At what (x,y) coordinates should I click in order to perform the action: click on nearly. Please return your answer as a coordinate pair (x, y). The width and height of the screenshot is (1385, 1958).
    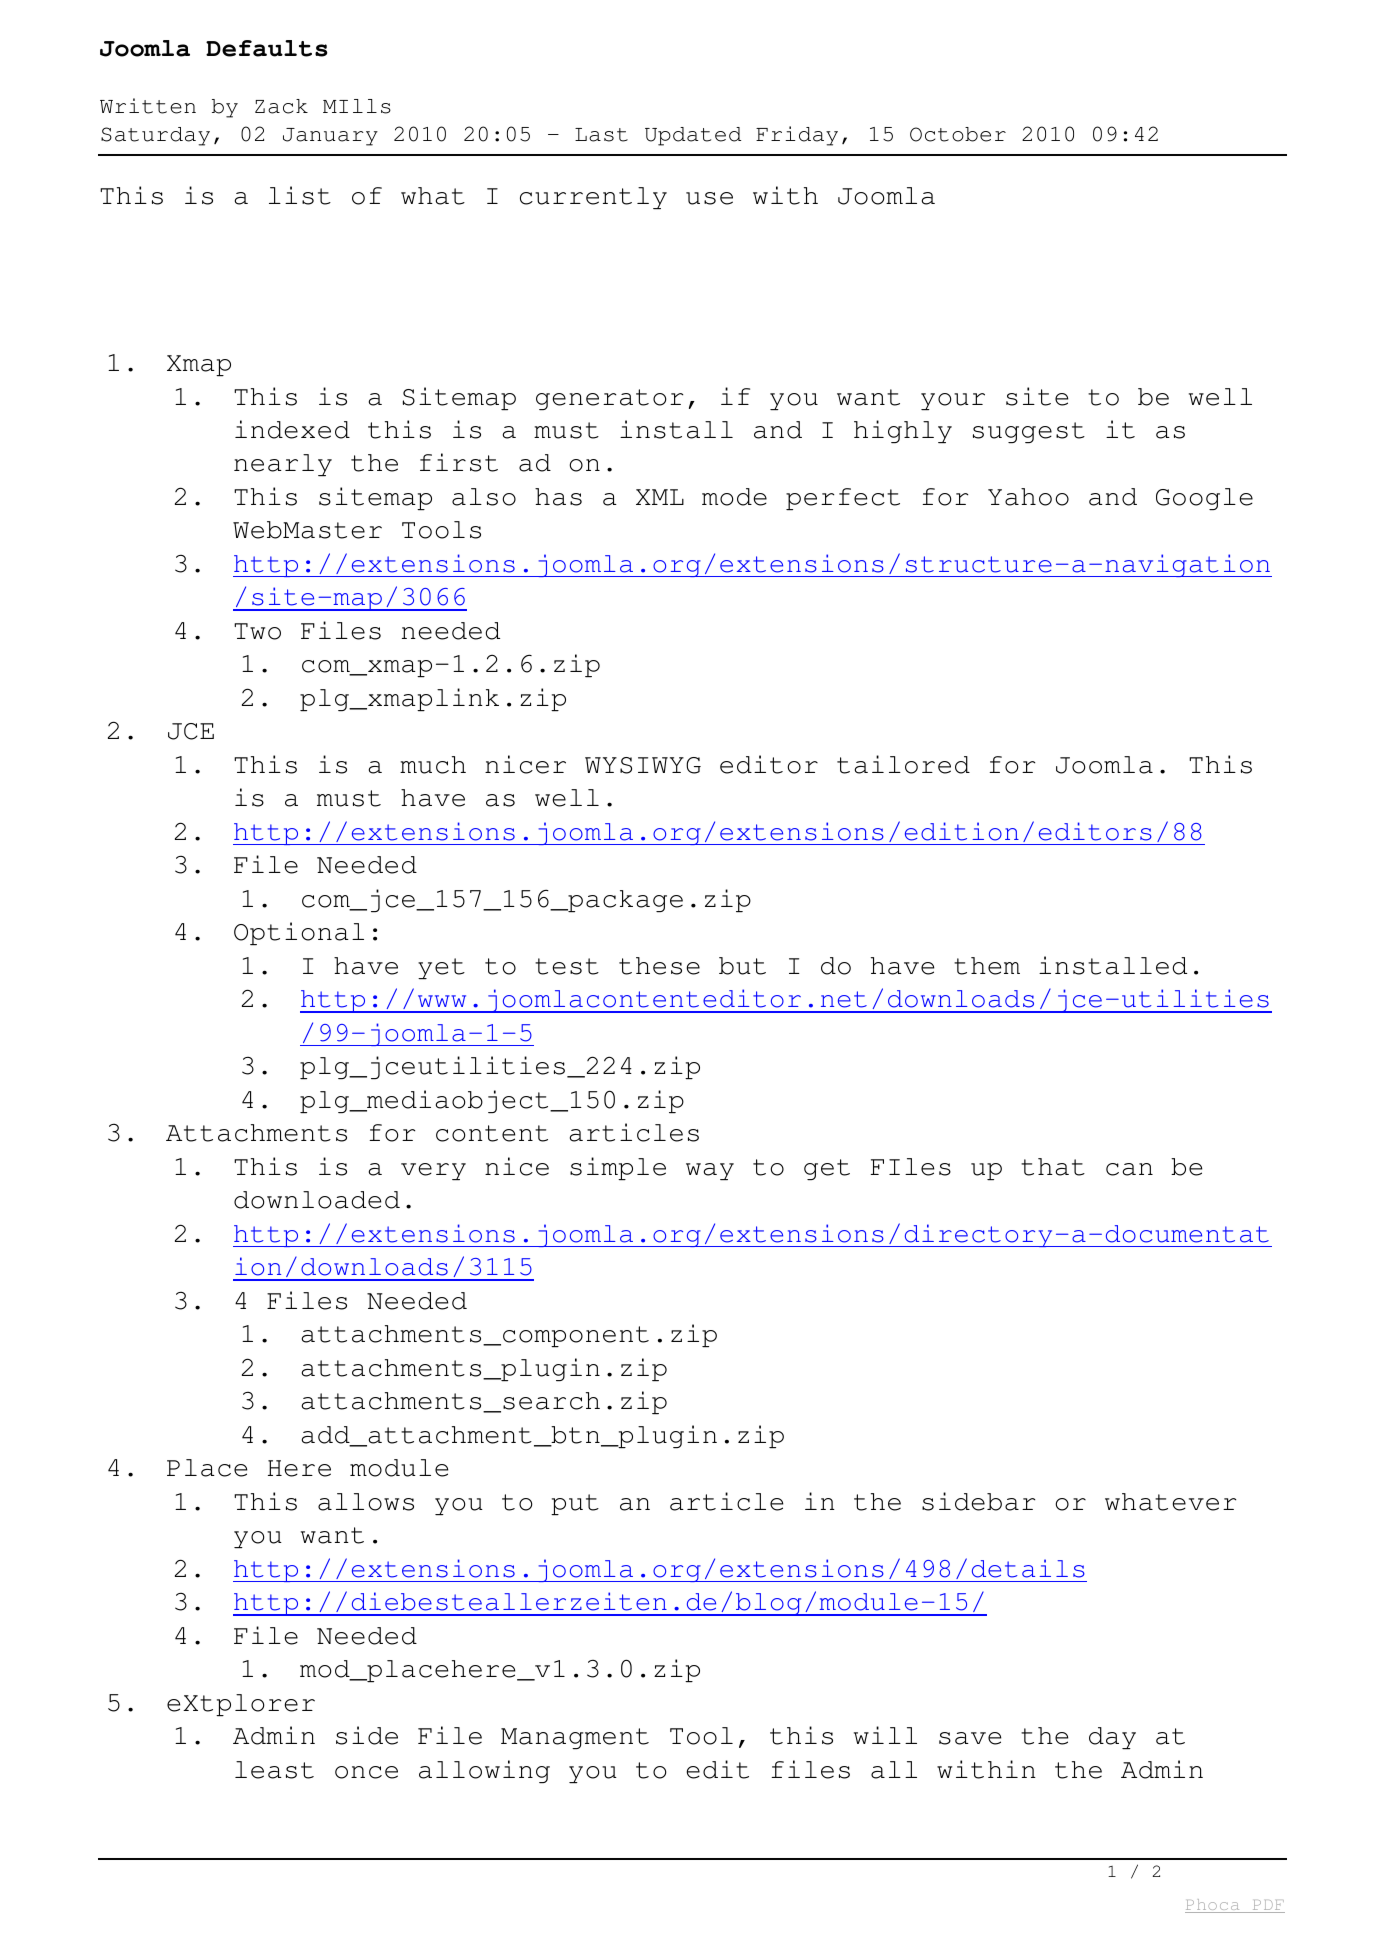
    Looking at the image, I should click on (283, 465).
